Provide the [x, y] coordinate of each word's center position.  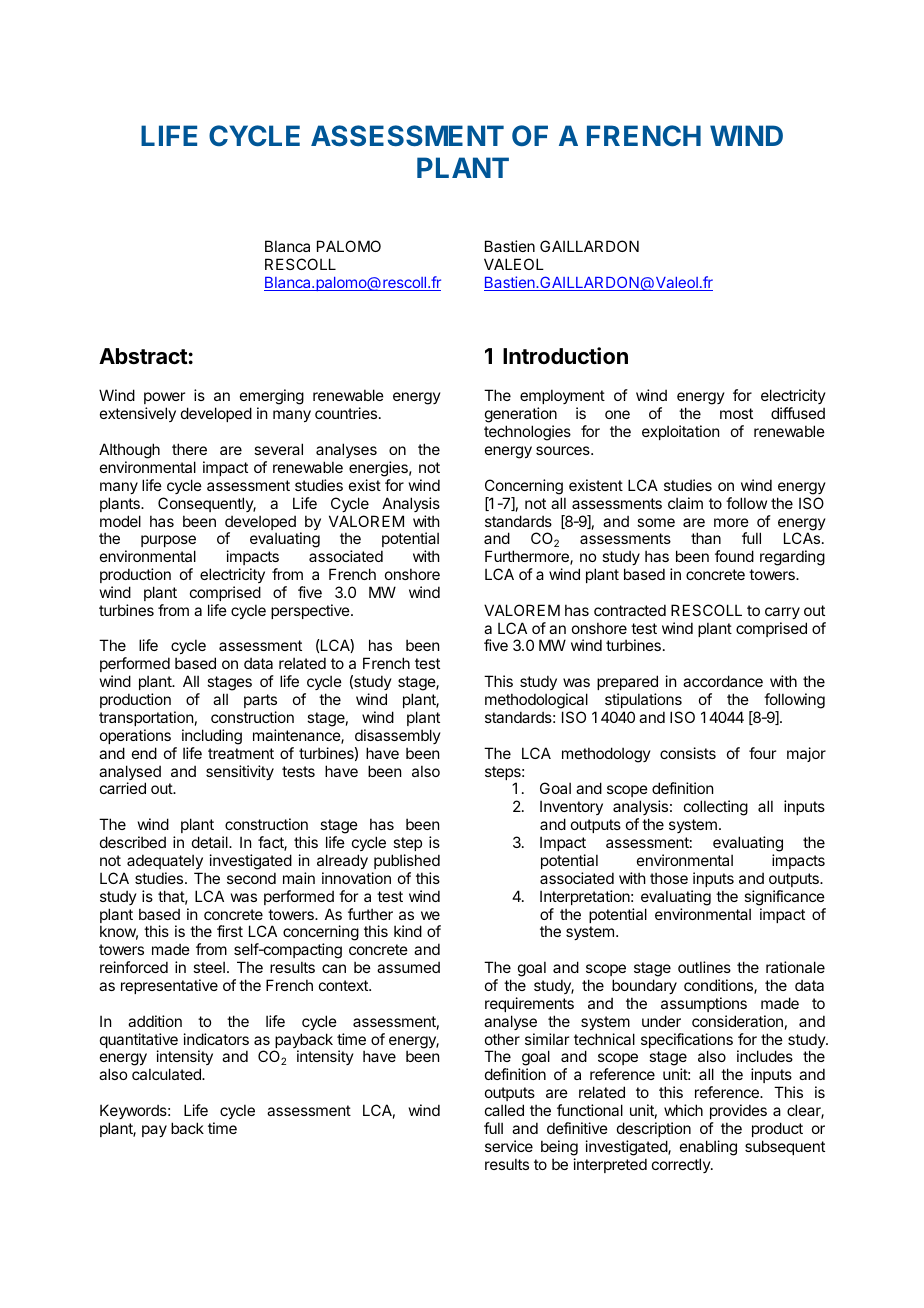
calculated [167, 1074]
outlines [704, 967]
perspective [311, 611]
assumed [408, 967]
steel [209, 967]
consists [688, 753]
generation [521, 416]
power [166, 400]
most [736, 413]
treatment [241, 753]
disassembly [398, 736]
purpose [168, 543]
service [509, 1146]
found [734, 556]
